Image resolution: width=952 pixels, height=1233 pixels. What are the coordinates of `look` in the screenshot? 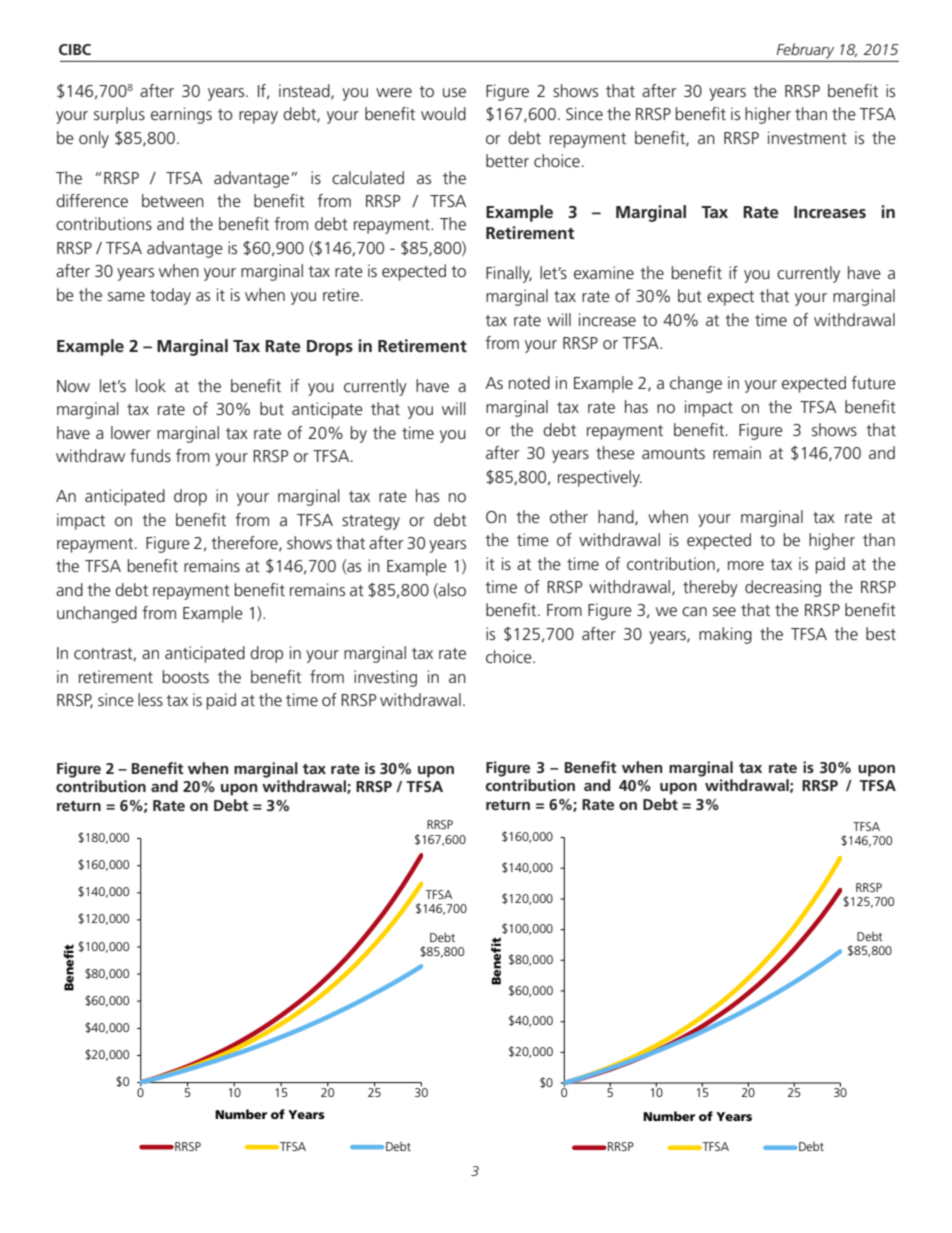 It's located at (151, 385).
